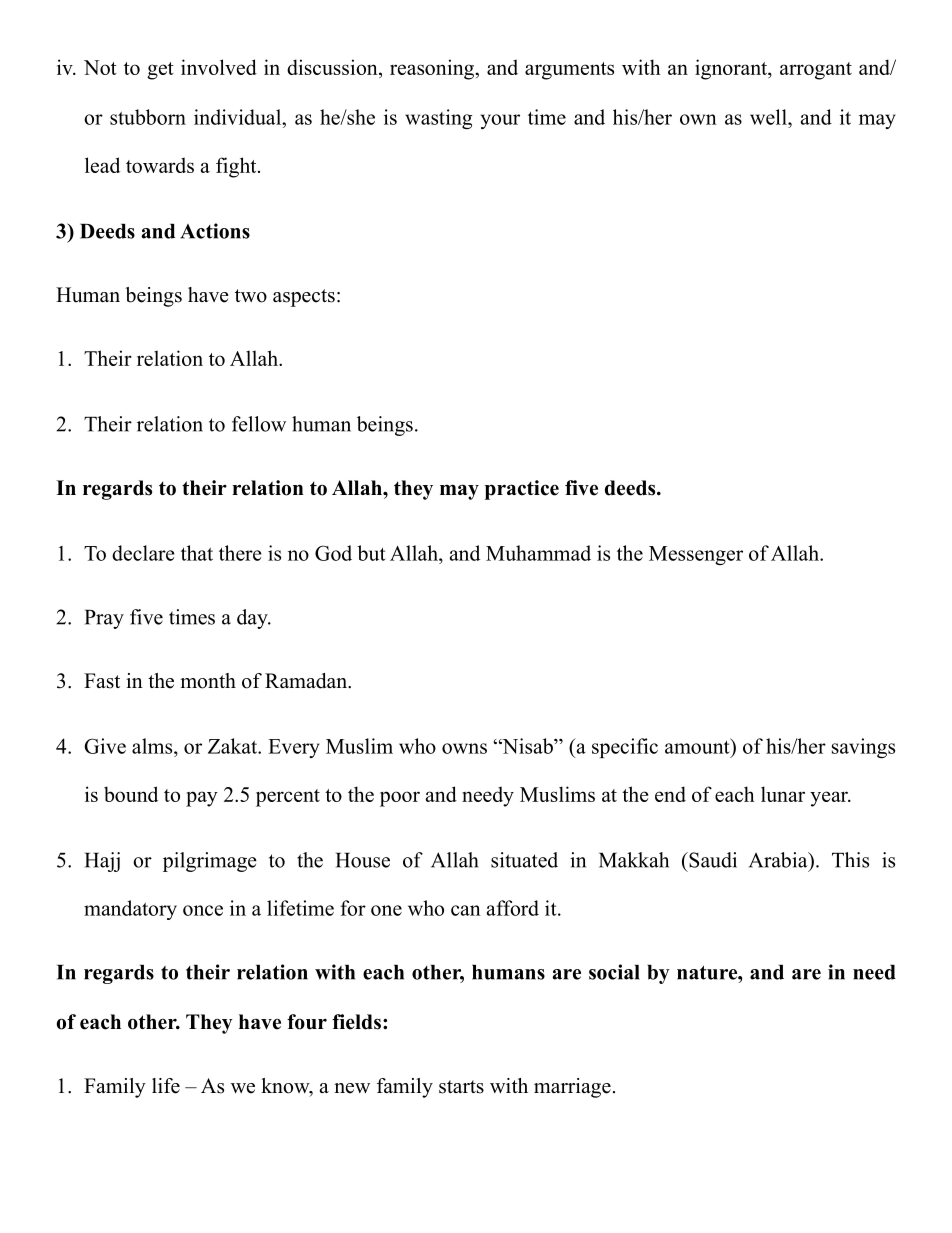 This document has width=952, height=1233. What do you see at coordinates (464, 748) in the document?
I see `owns` at bounding box center [464, 748].
